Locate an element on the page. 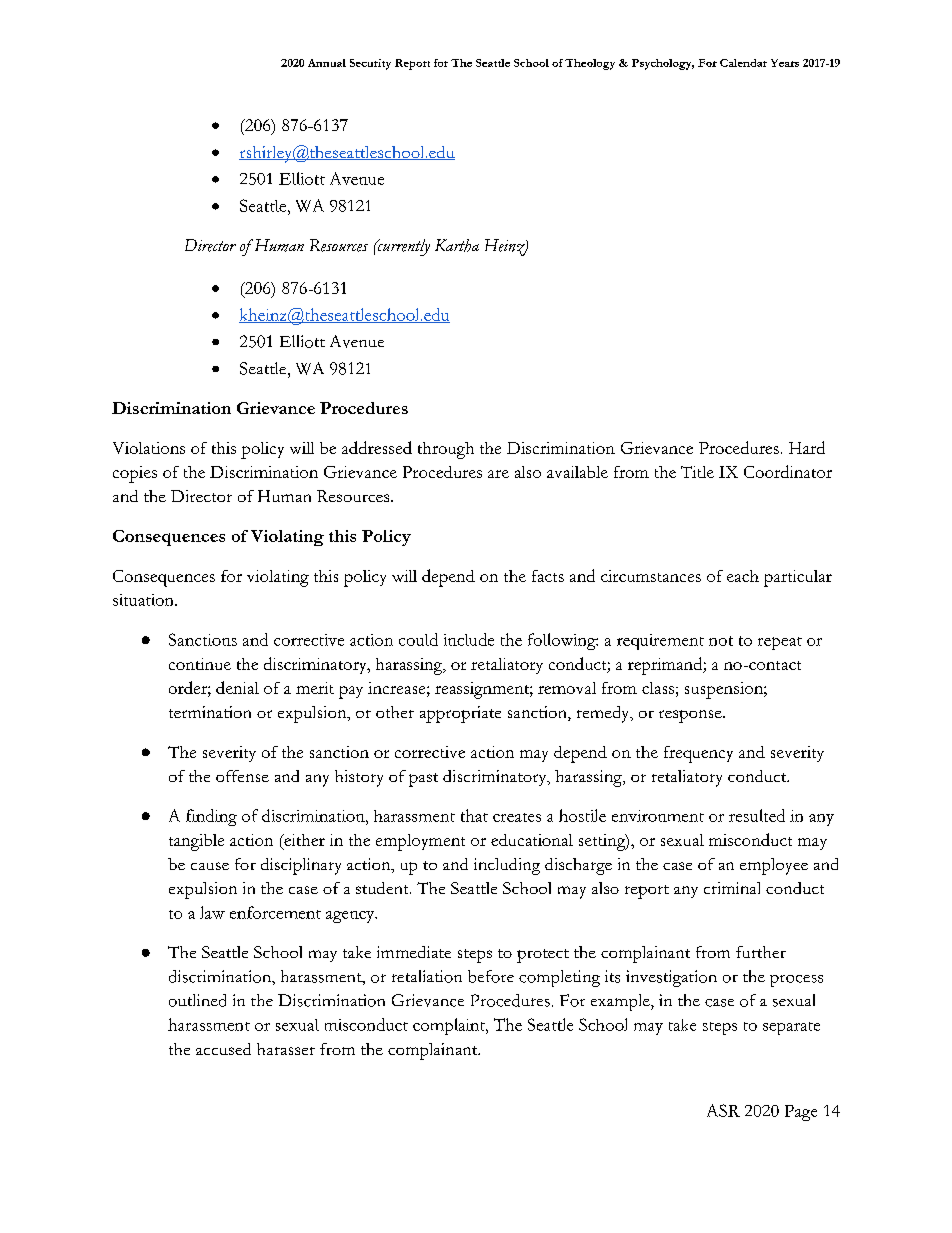 This document has height=1233, width=952. situation is located at coordinates (144, 600).
